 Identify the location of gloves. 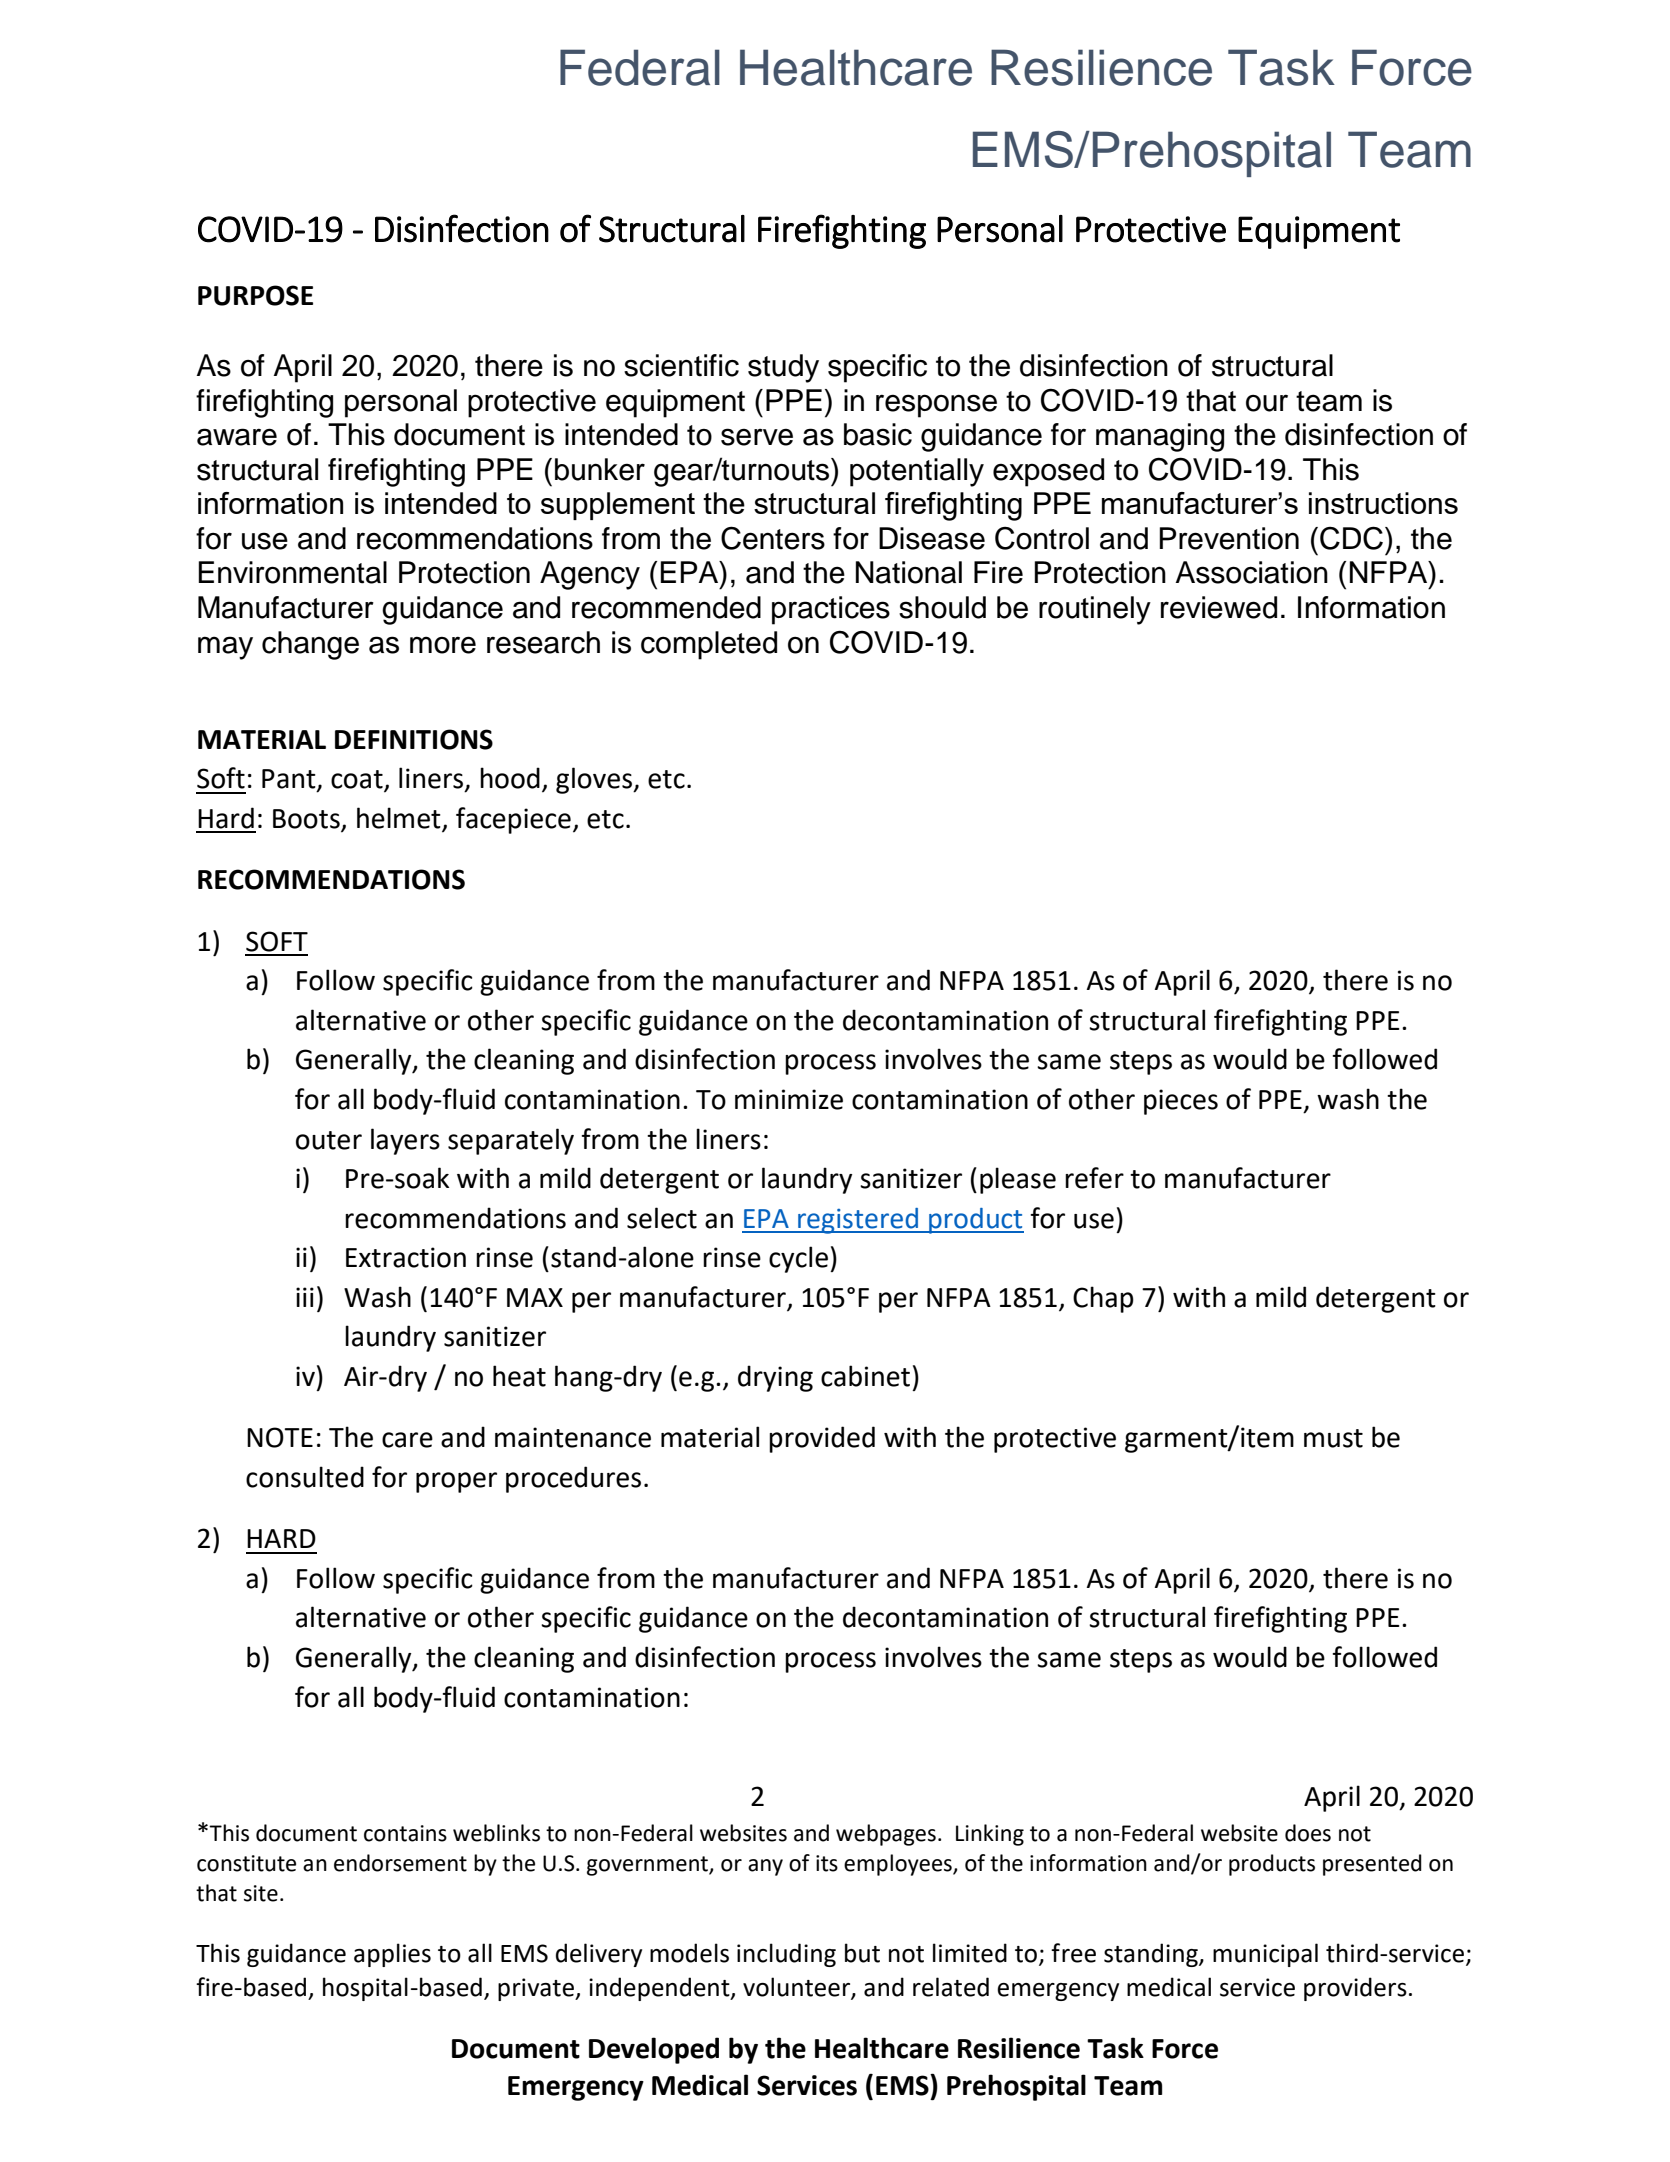
(595, 780).
